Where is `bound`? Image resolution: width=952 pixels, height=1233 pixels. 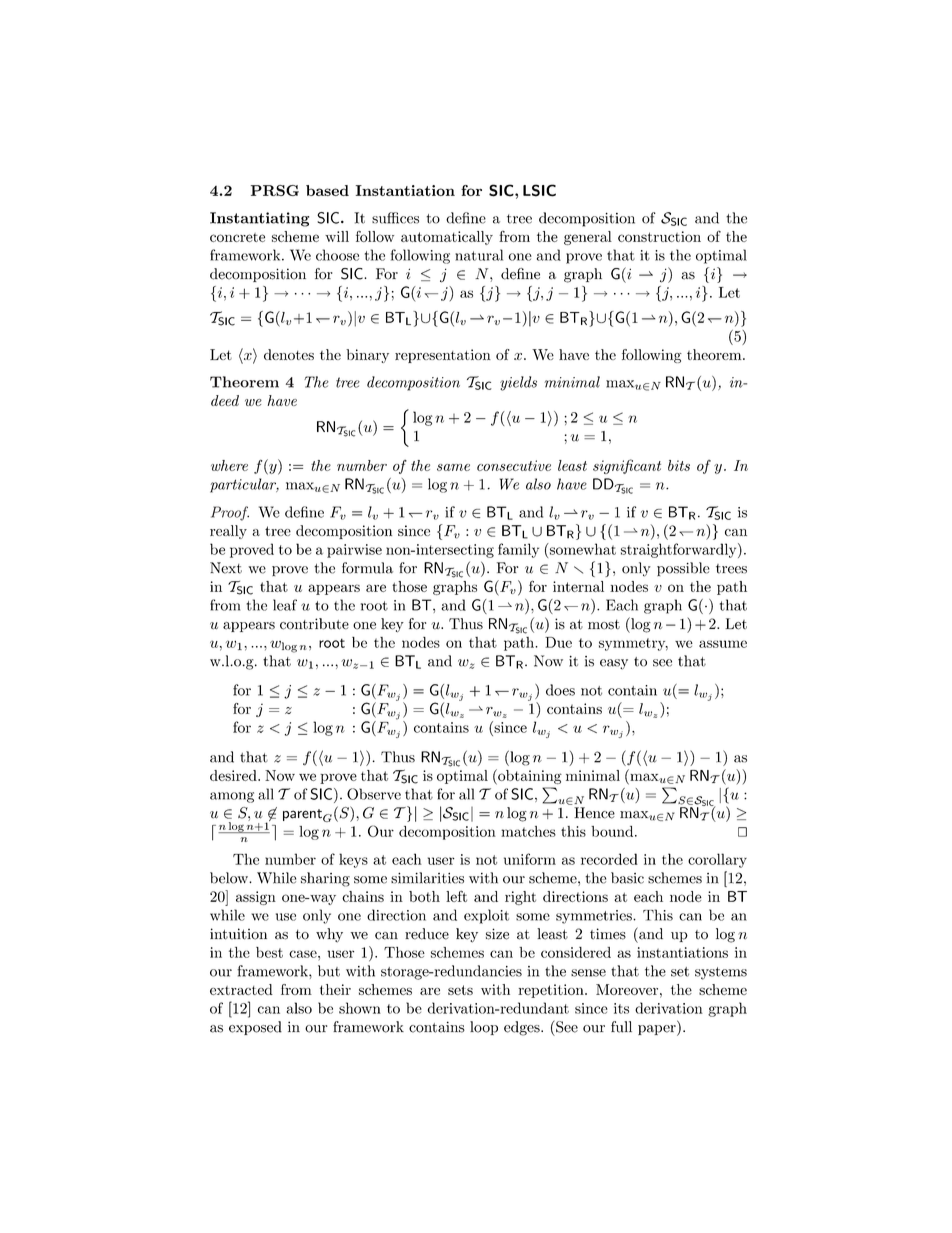 bound is located at coordinates (613, 831).
